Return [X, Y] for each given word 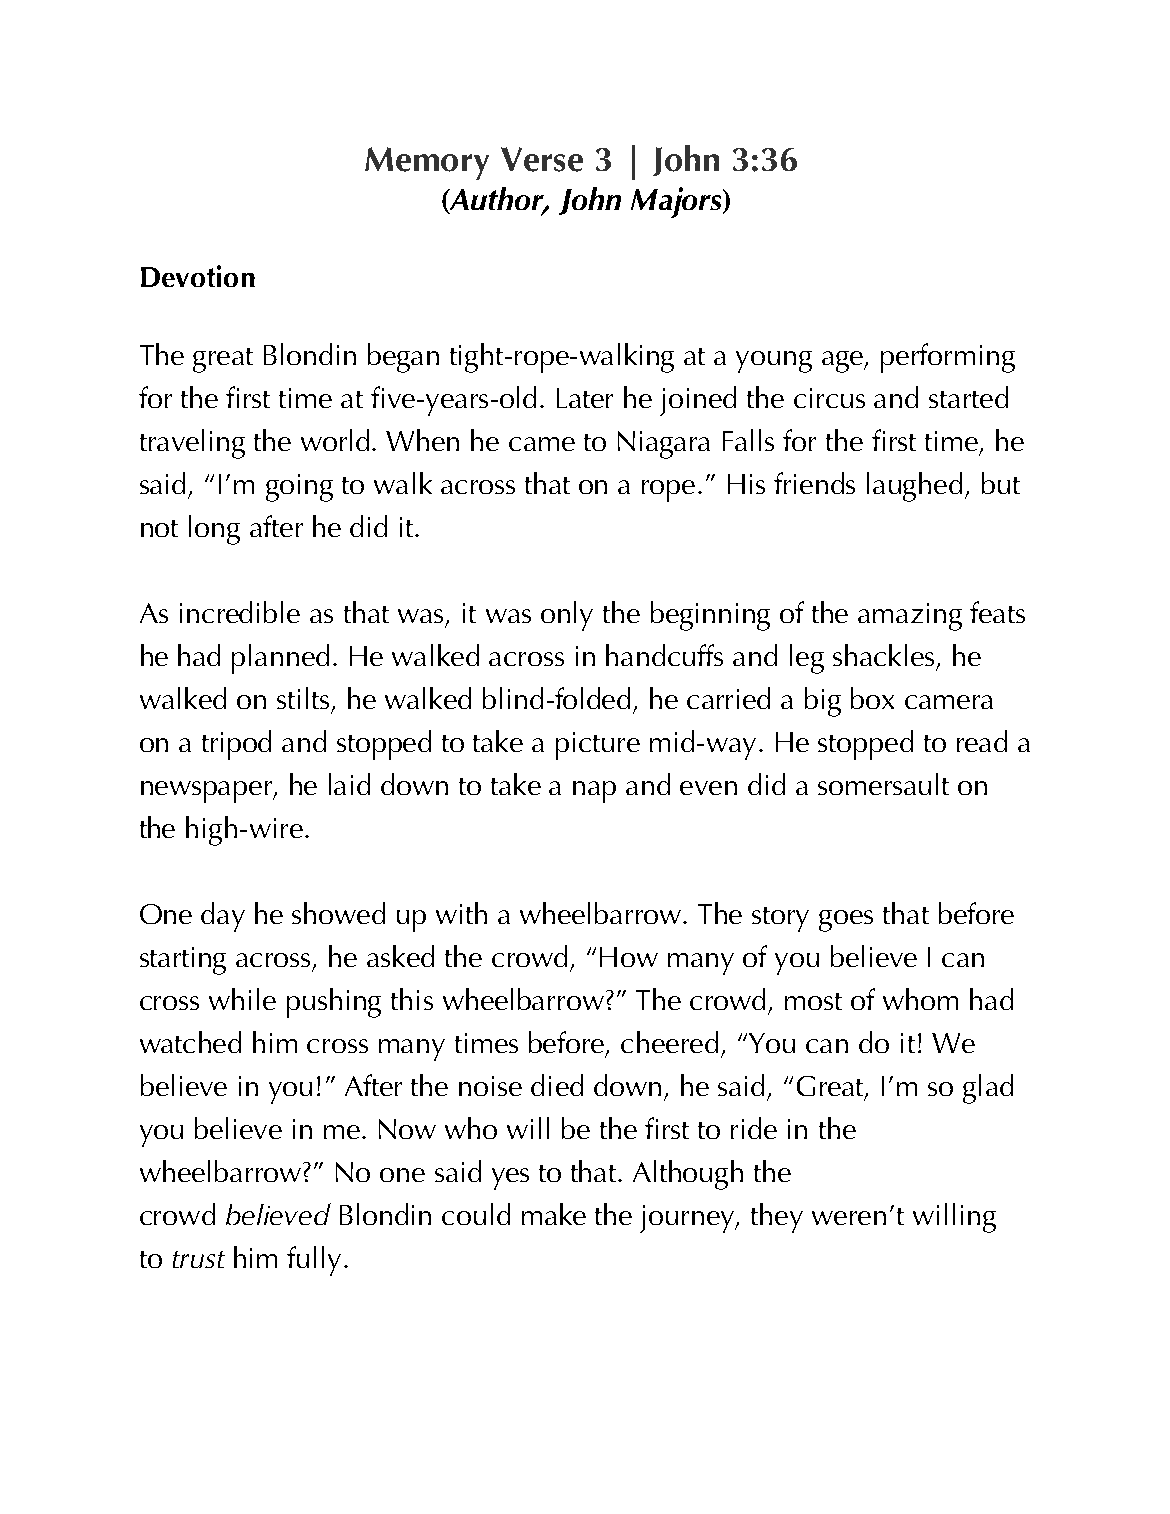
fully [314, 1261]
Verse [542, 159]
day [223, 917]
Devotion [198, 276]
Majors [677, 202]
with [461, 913]
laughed [914, 487]
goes [846, 921]
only [567, 616]
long [214, 530]
